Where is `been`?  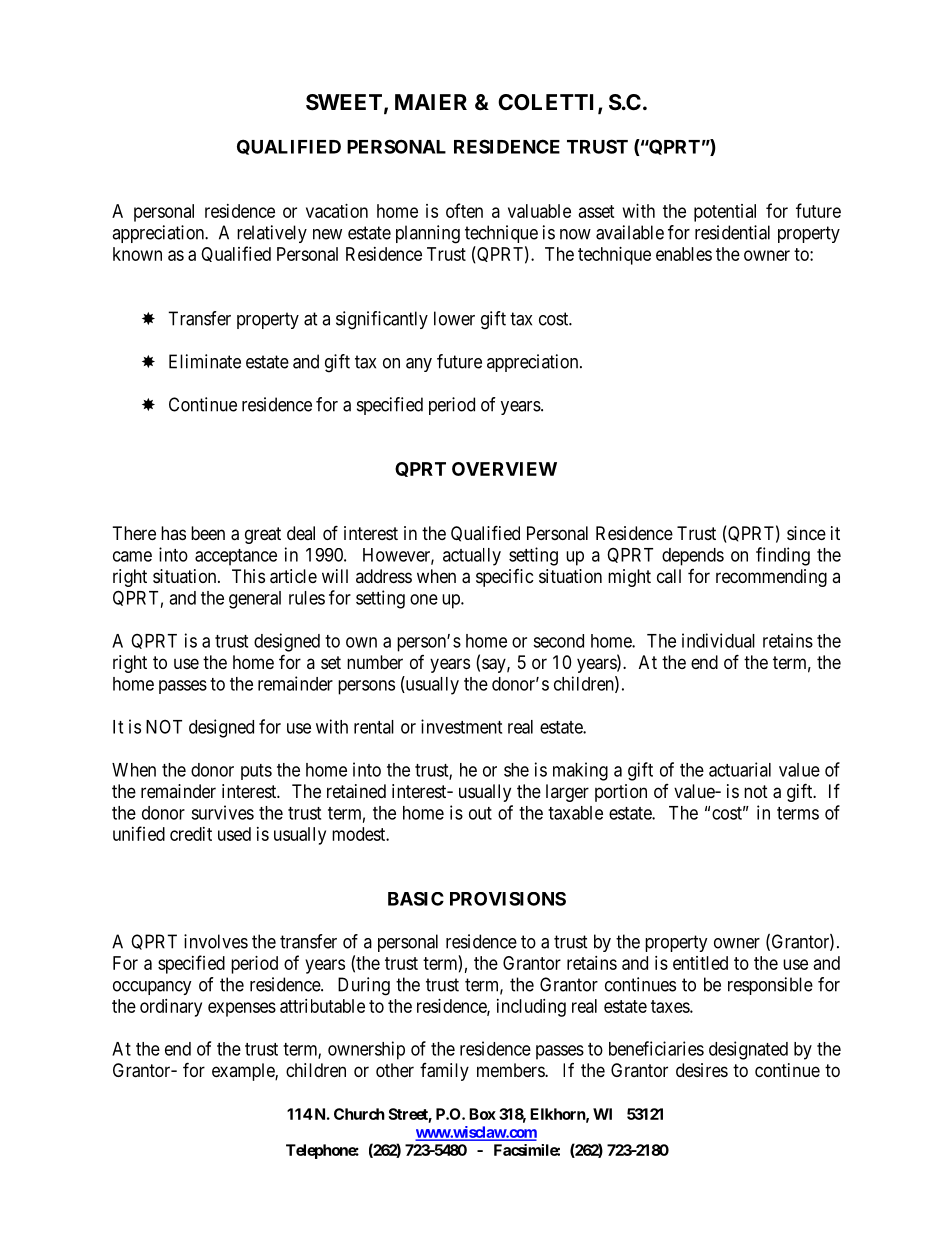
been is located at coordinates (208, 533).
